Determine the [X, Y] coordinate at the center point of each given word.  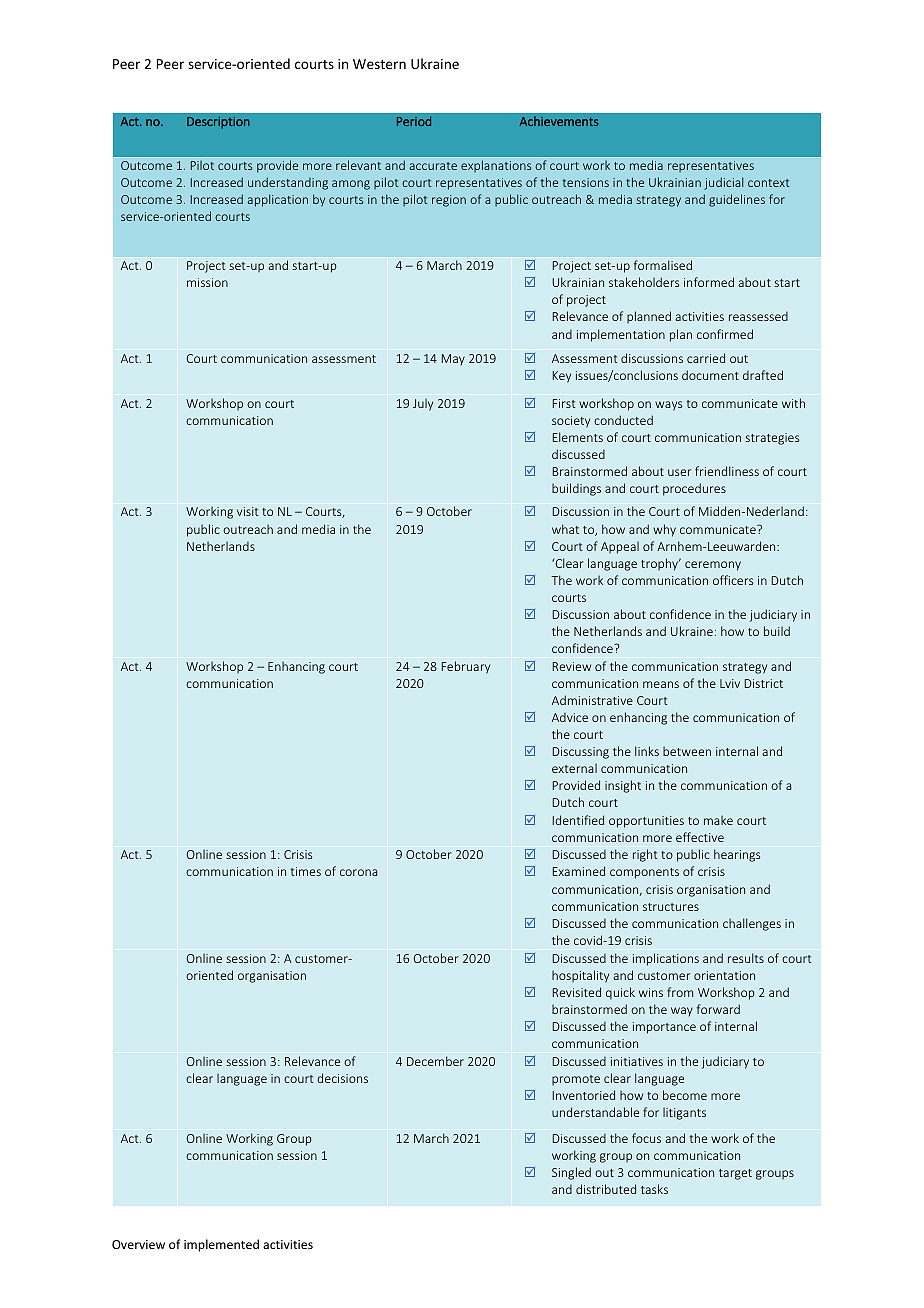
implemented [221, 1245]
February [466, 667]
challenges [752, 924]
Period [414, 121]
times [306, 871]
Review [572, 666]
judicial [723, 183]
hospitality [580, 976]
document [710, 375]
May [453, 360]
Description [218, 123]
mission [207, 282]
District [764, 683]
